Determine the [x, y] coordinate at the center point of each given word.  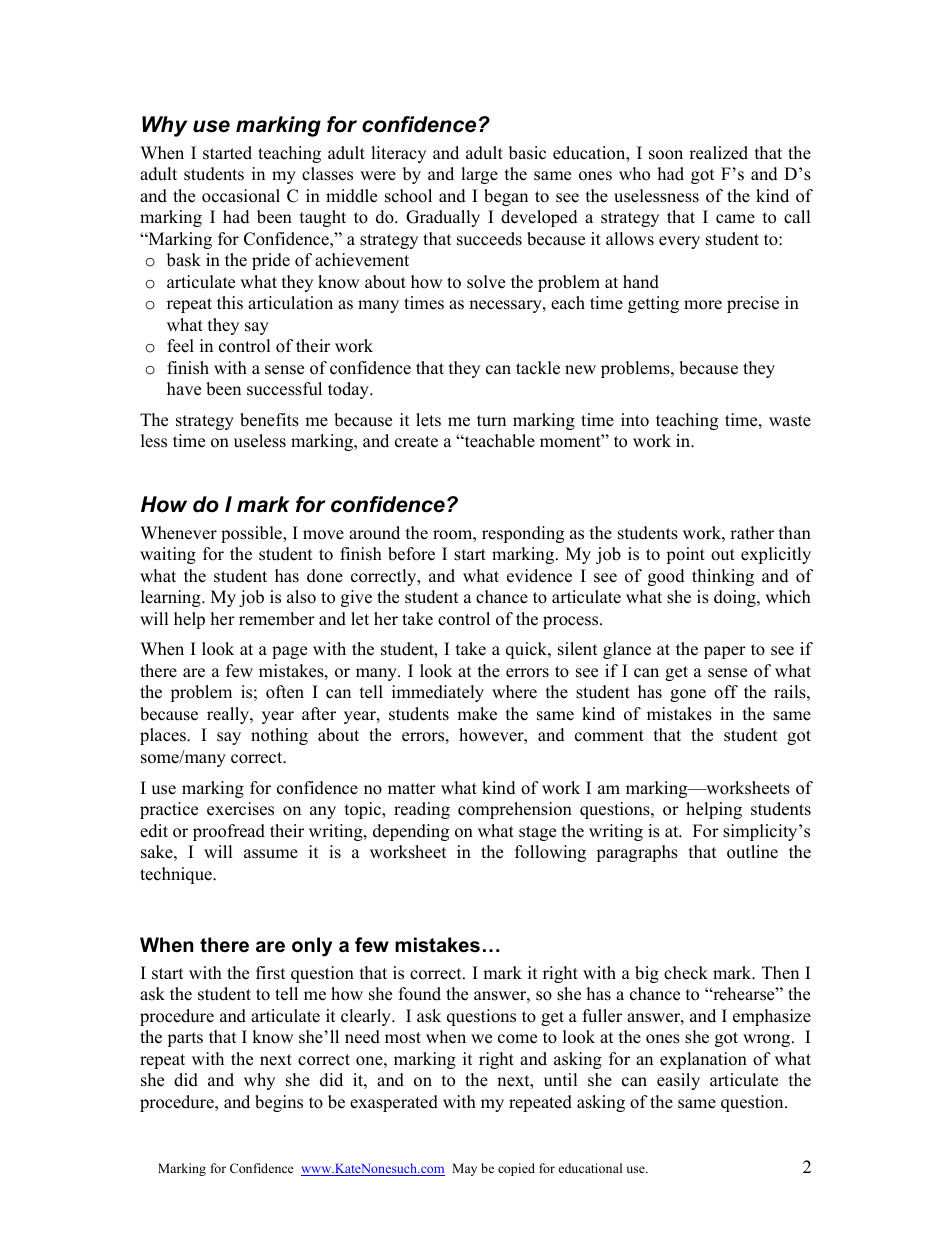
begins [279, 1103]
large [479, 175]
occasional [241, 196]
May [464, 1169]
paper [725, 652]
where [514, 692]
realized [718, 153]
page [289, 652]
